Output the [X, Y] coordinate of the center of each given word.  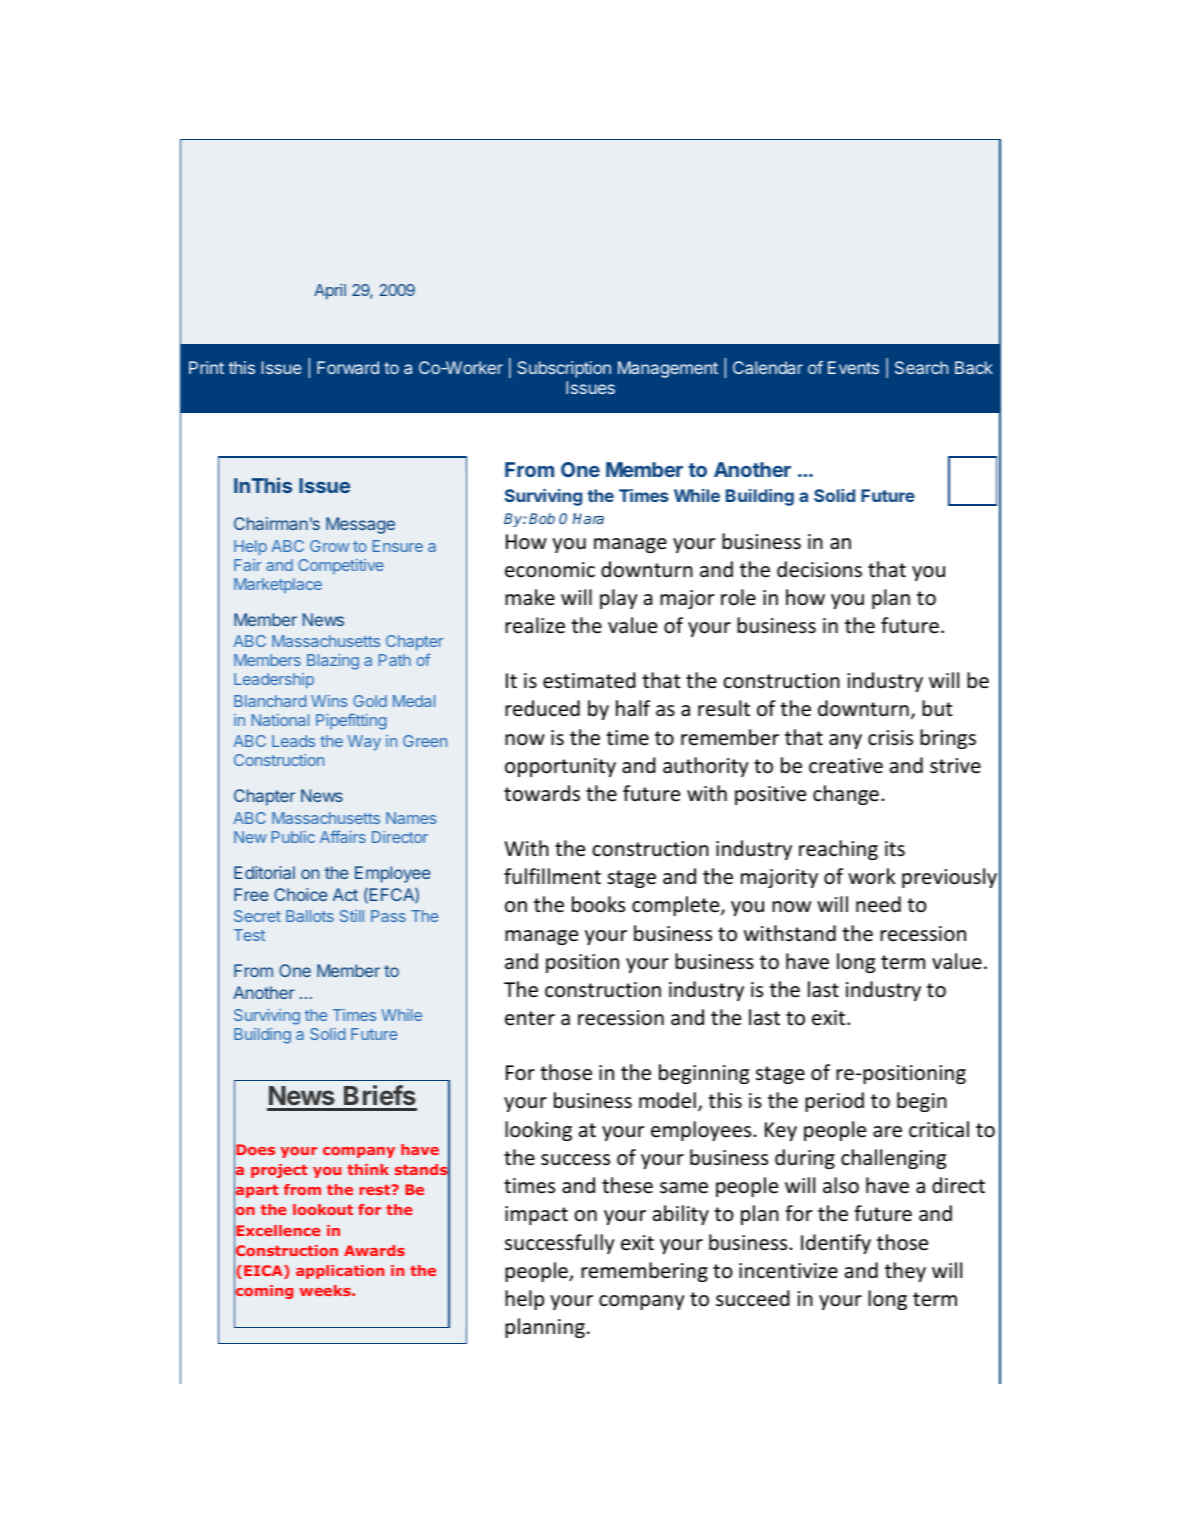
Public [293, 837]
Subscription [564, 369]
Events [853, 367]
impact [536, 1215]
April [330, 292]
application [340, 1272]
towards [542, 793]
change [846, 795]
